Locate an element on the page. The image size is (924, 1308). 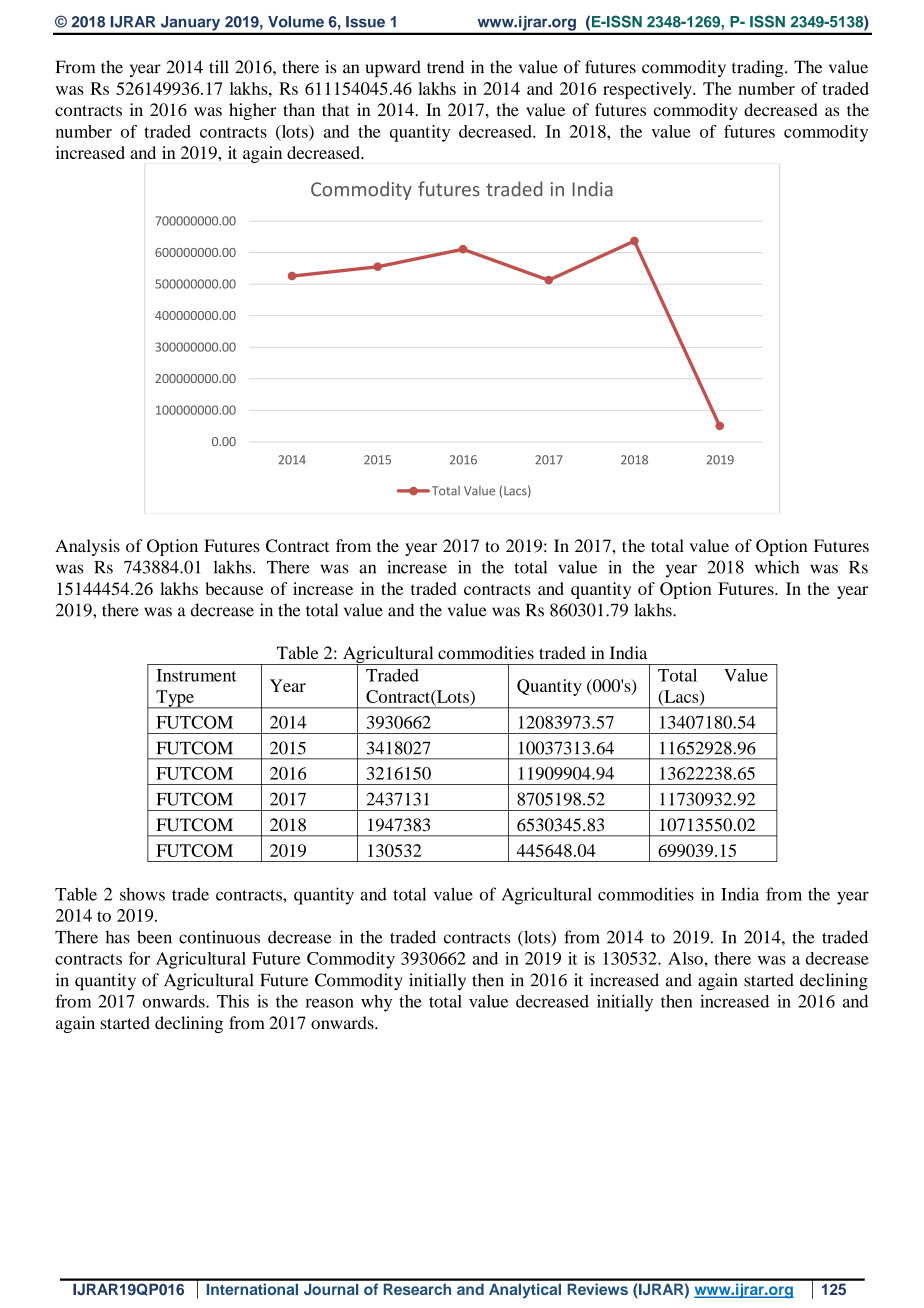
Type is located at coordinates (175, 699).
